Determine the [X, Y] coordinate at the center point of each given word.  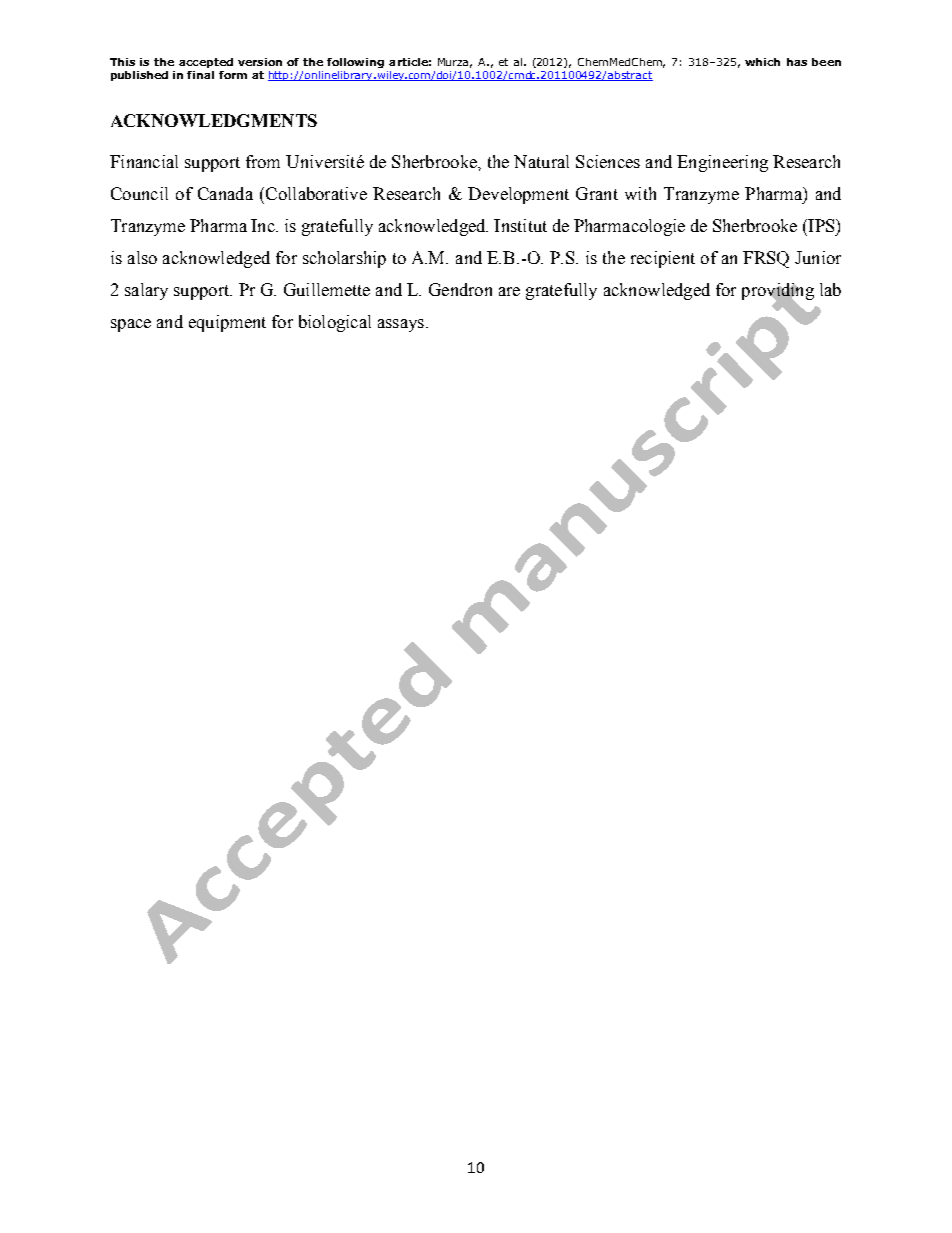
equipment [227, 323]
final [200, 75]
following [355, 63]
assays [401, 325]
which [762, 62]
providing [778, 293]
